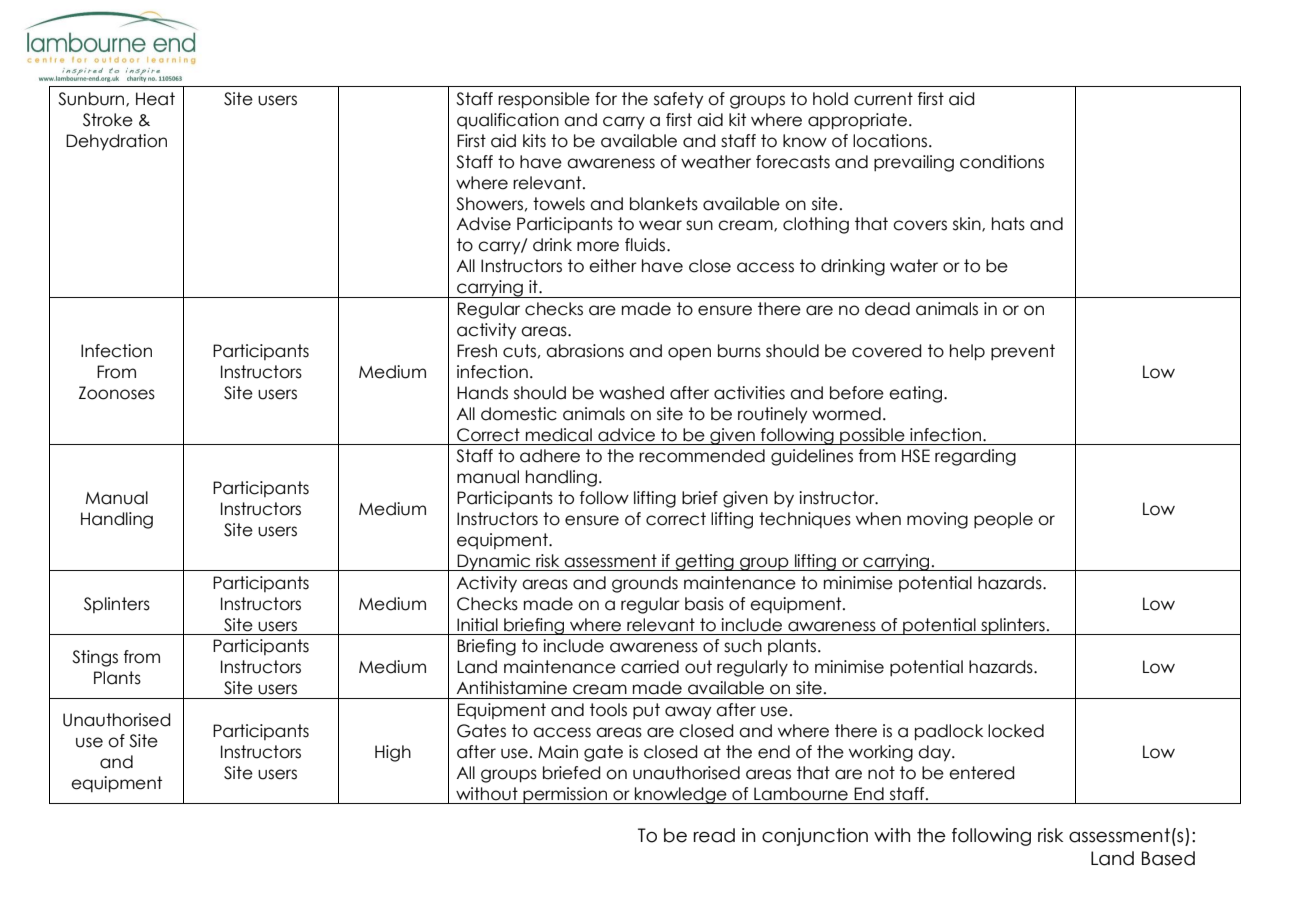  I want to click on grounds, so click(645, 584).
